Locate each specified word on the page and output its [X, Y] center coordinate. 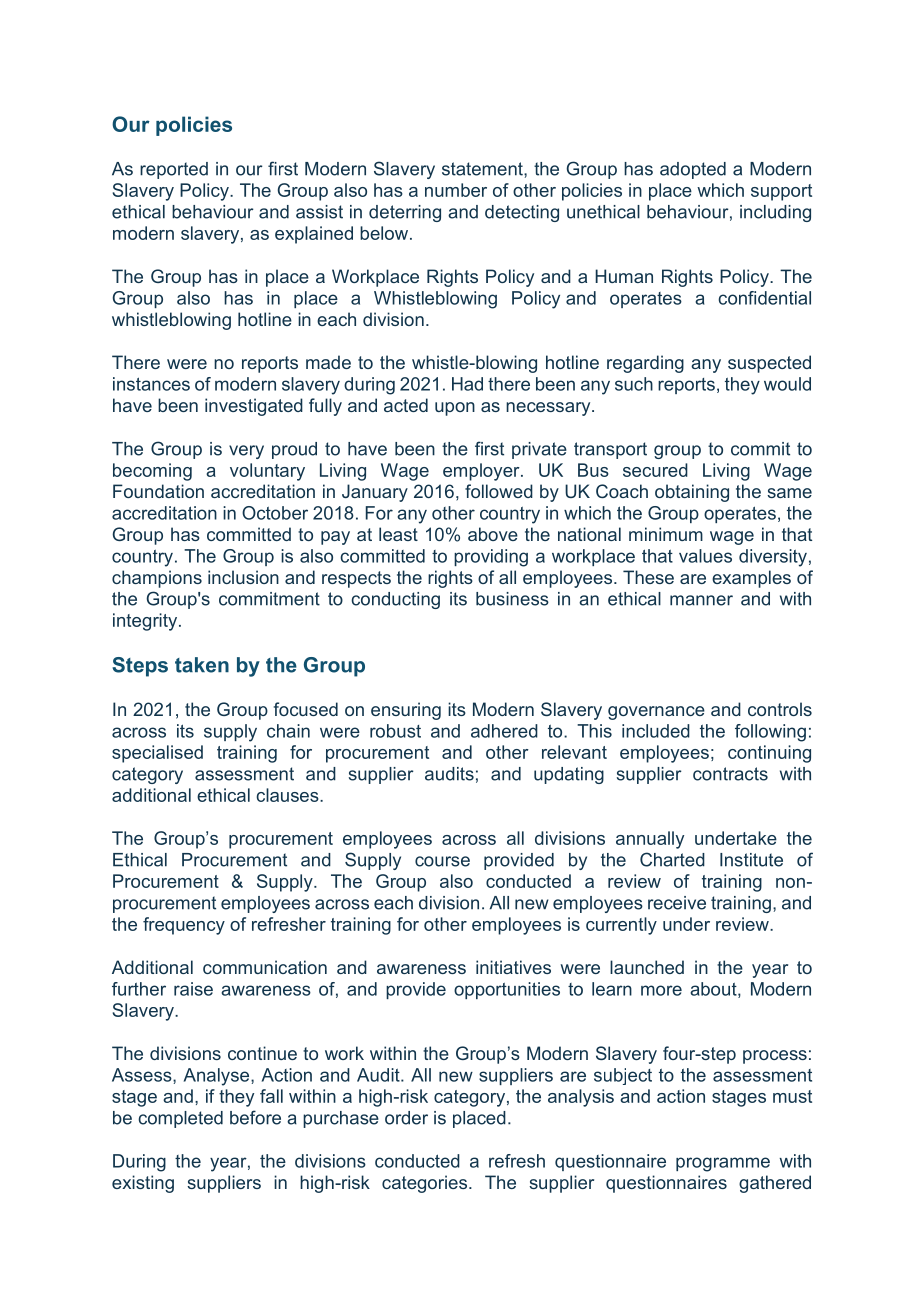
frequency [184, 926]
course [442, 861]
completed [180, 1119]
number [456, 190]
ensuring [406, 711]
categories [426, 1184]
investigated [254, 407]
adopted [693, 170]
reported [174, 170]
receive [677, 903]
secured [655, 470]
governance [656, 713]
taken [202, 665]
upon [455, 409]
